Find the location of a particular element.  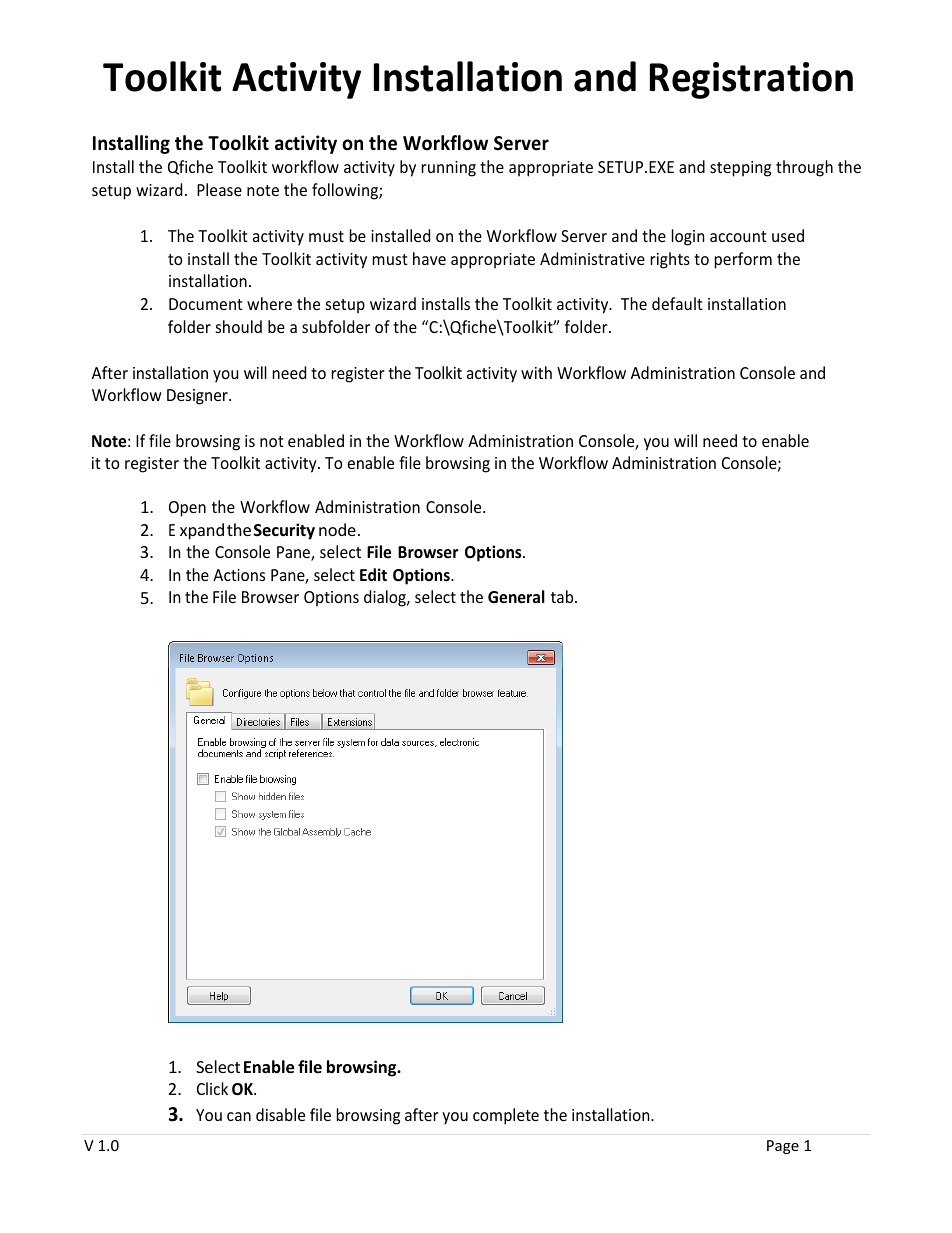

Page is located at coordinates (783, 1147).
